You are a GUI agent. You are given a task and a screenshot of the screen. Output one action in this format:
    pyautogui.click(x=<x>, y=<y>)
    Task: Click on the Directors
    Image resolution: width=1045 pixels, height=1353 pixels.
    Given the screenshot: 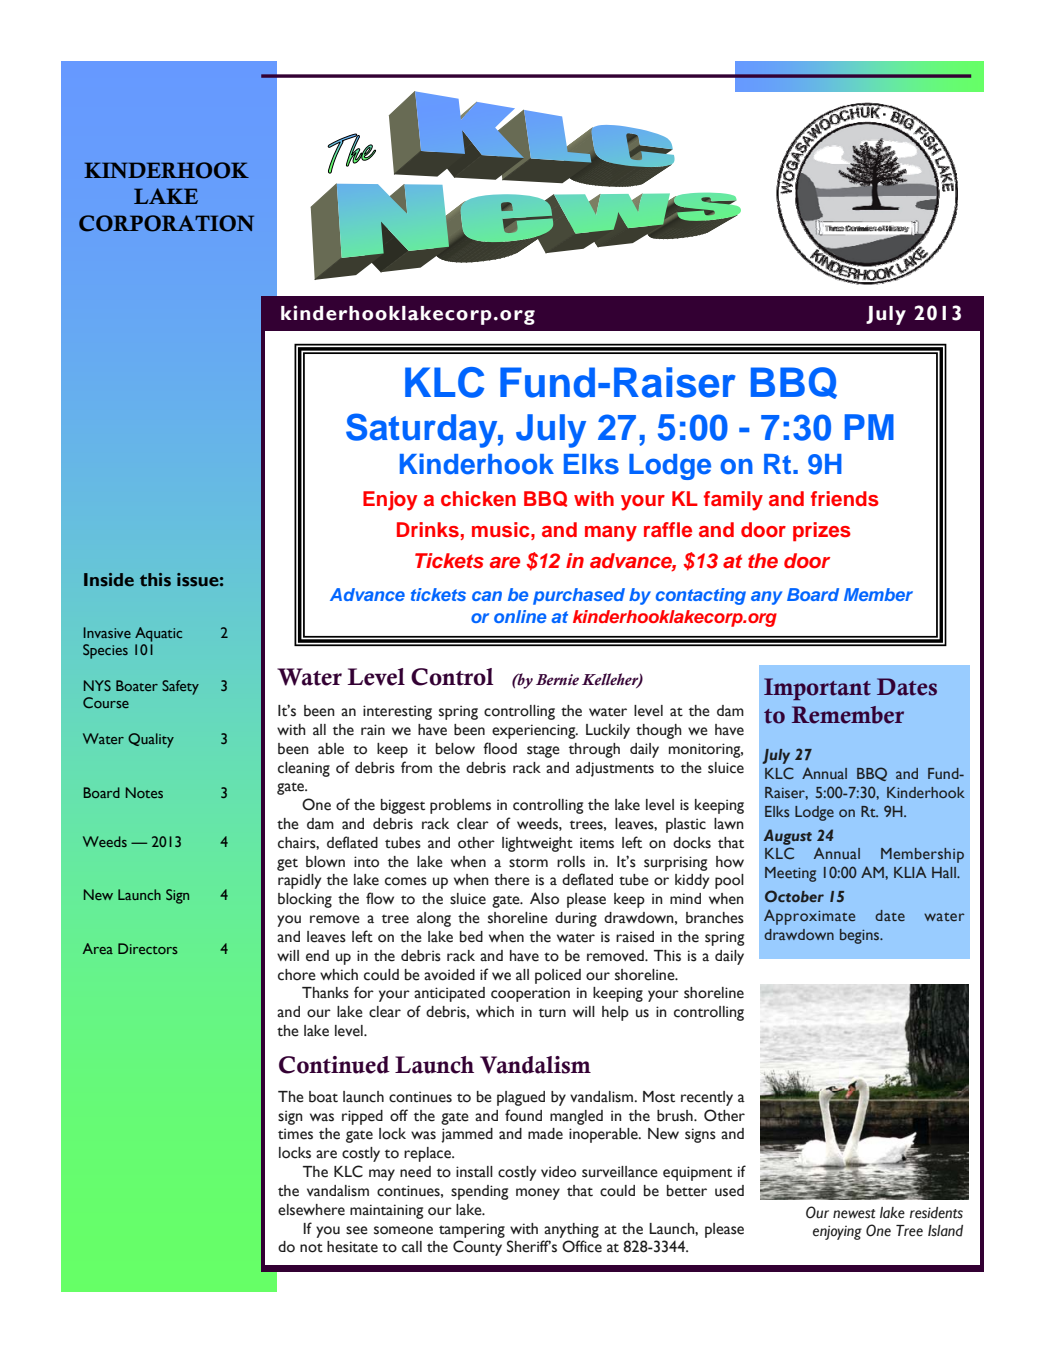 What is the action you would take?
    pyautogui.click(x=148, y=948)
